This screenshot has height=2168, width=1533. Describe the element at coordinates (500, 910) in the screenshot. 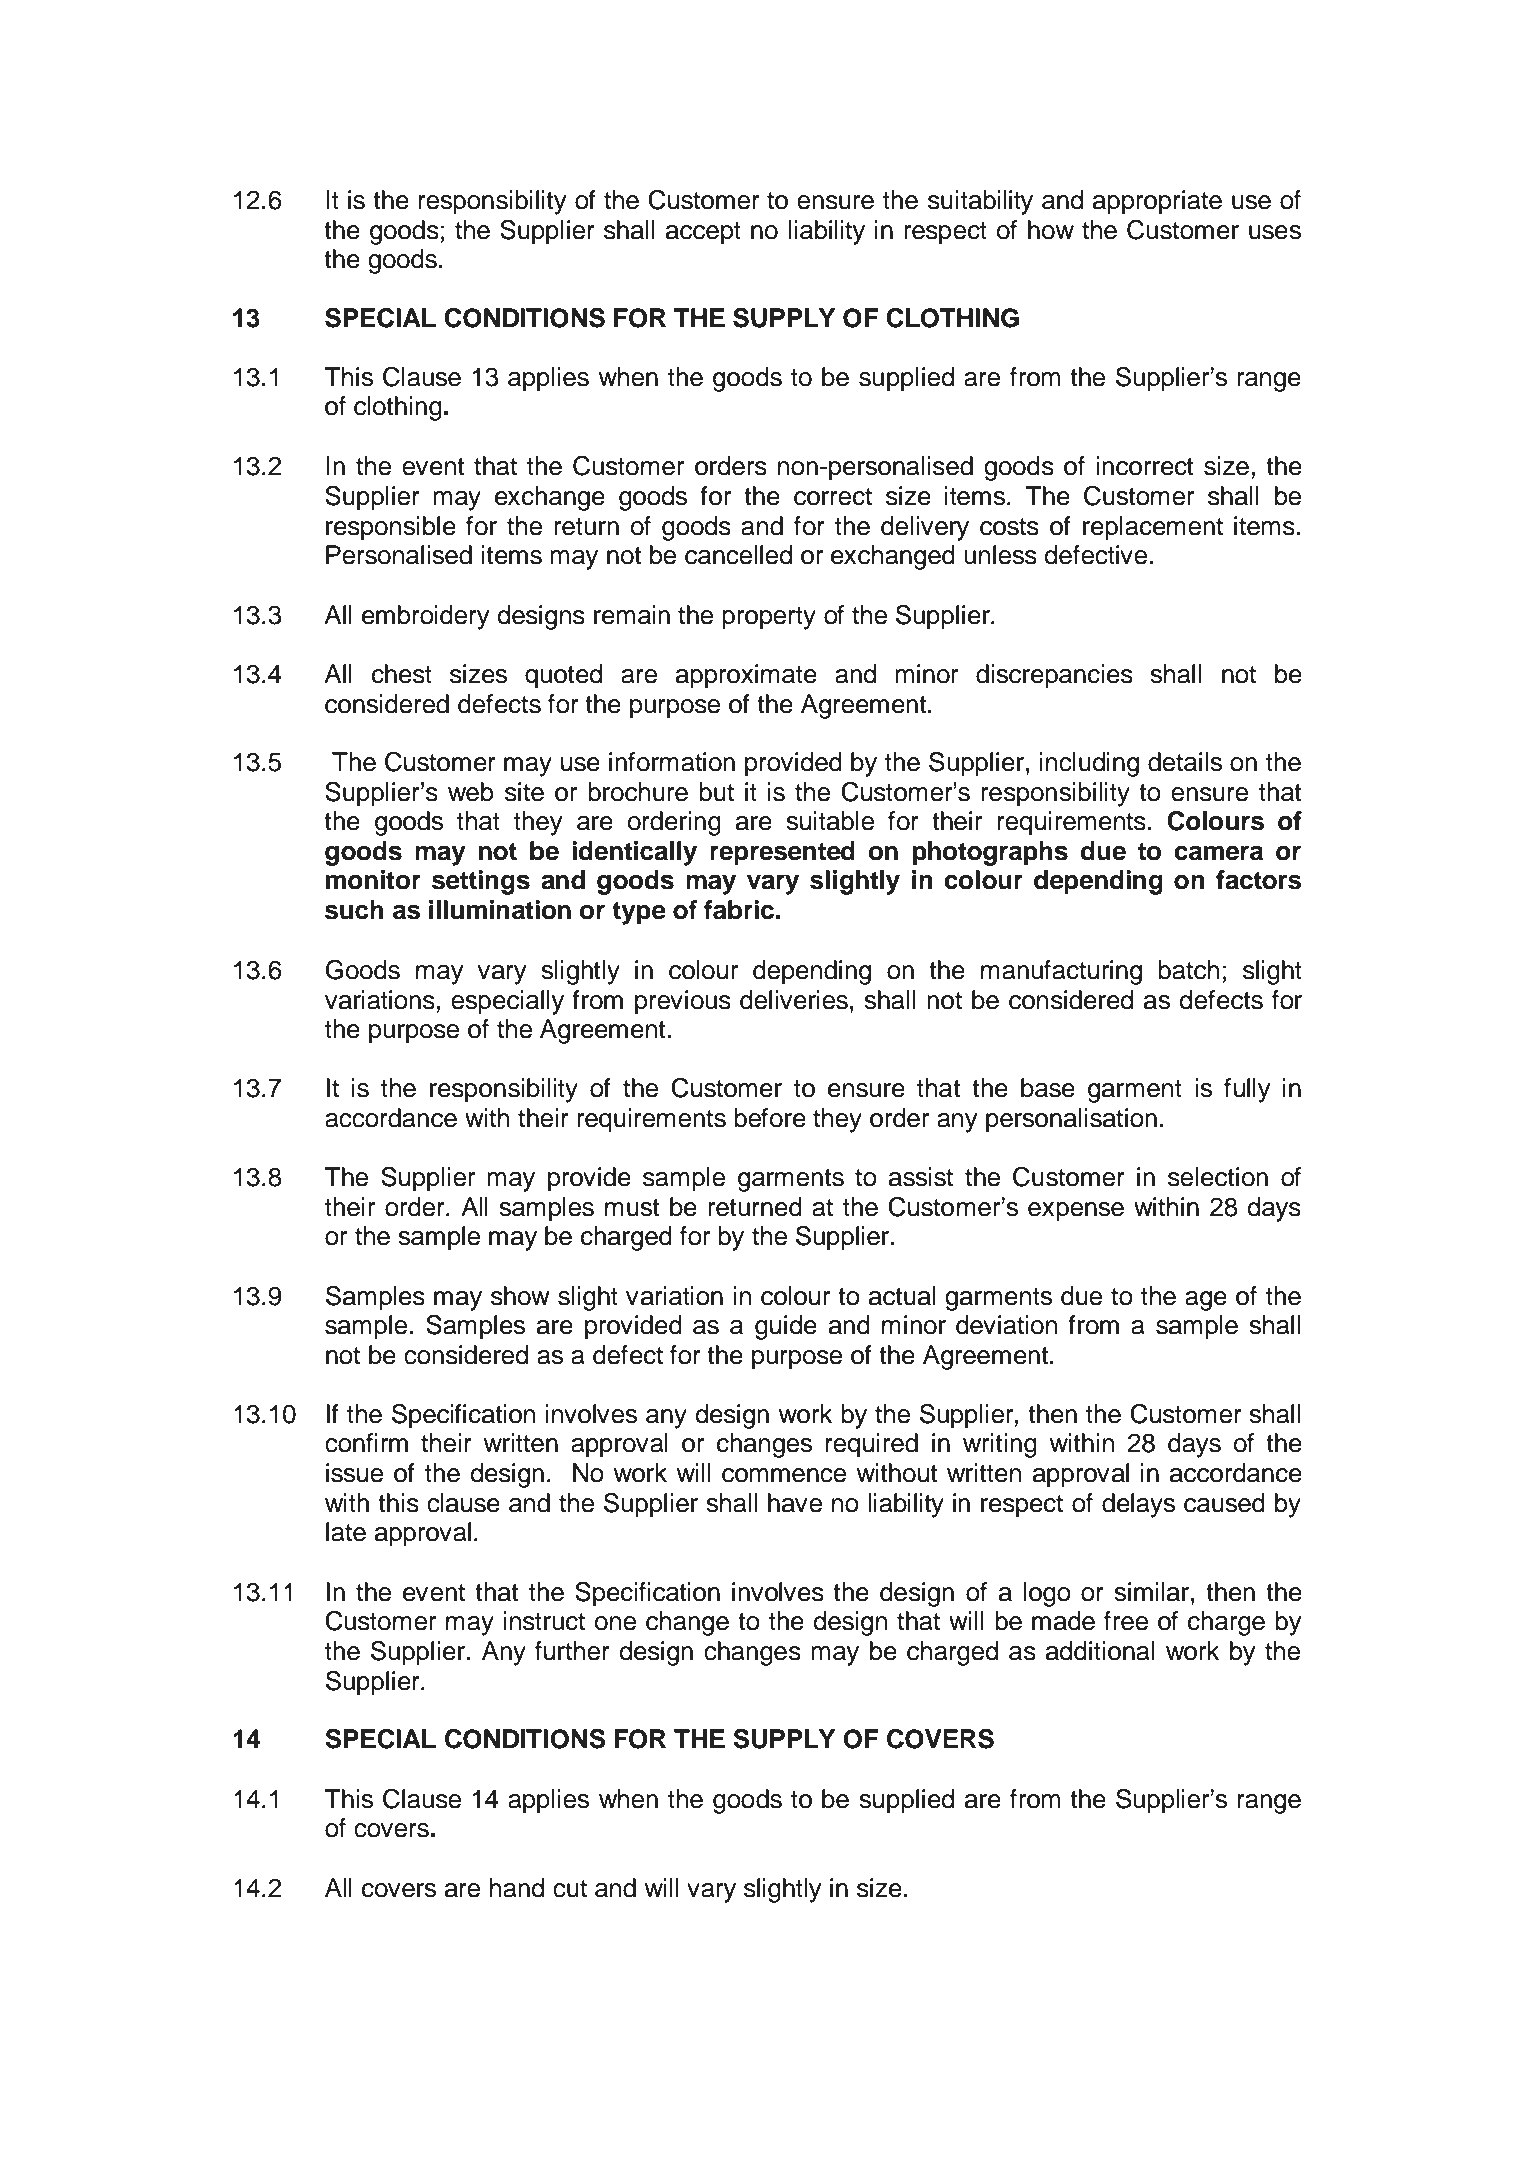

I see `illumination` at that location.
